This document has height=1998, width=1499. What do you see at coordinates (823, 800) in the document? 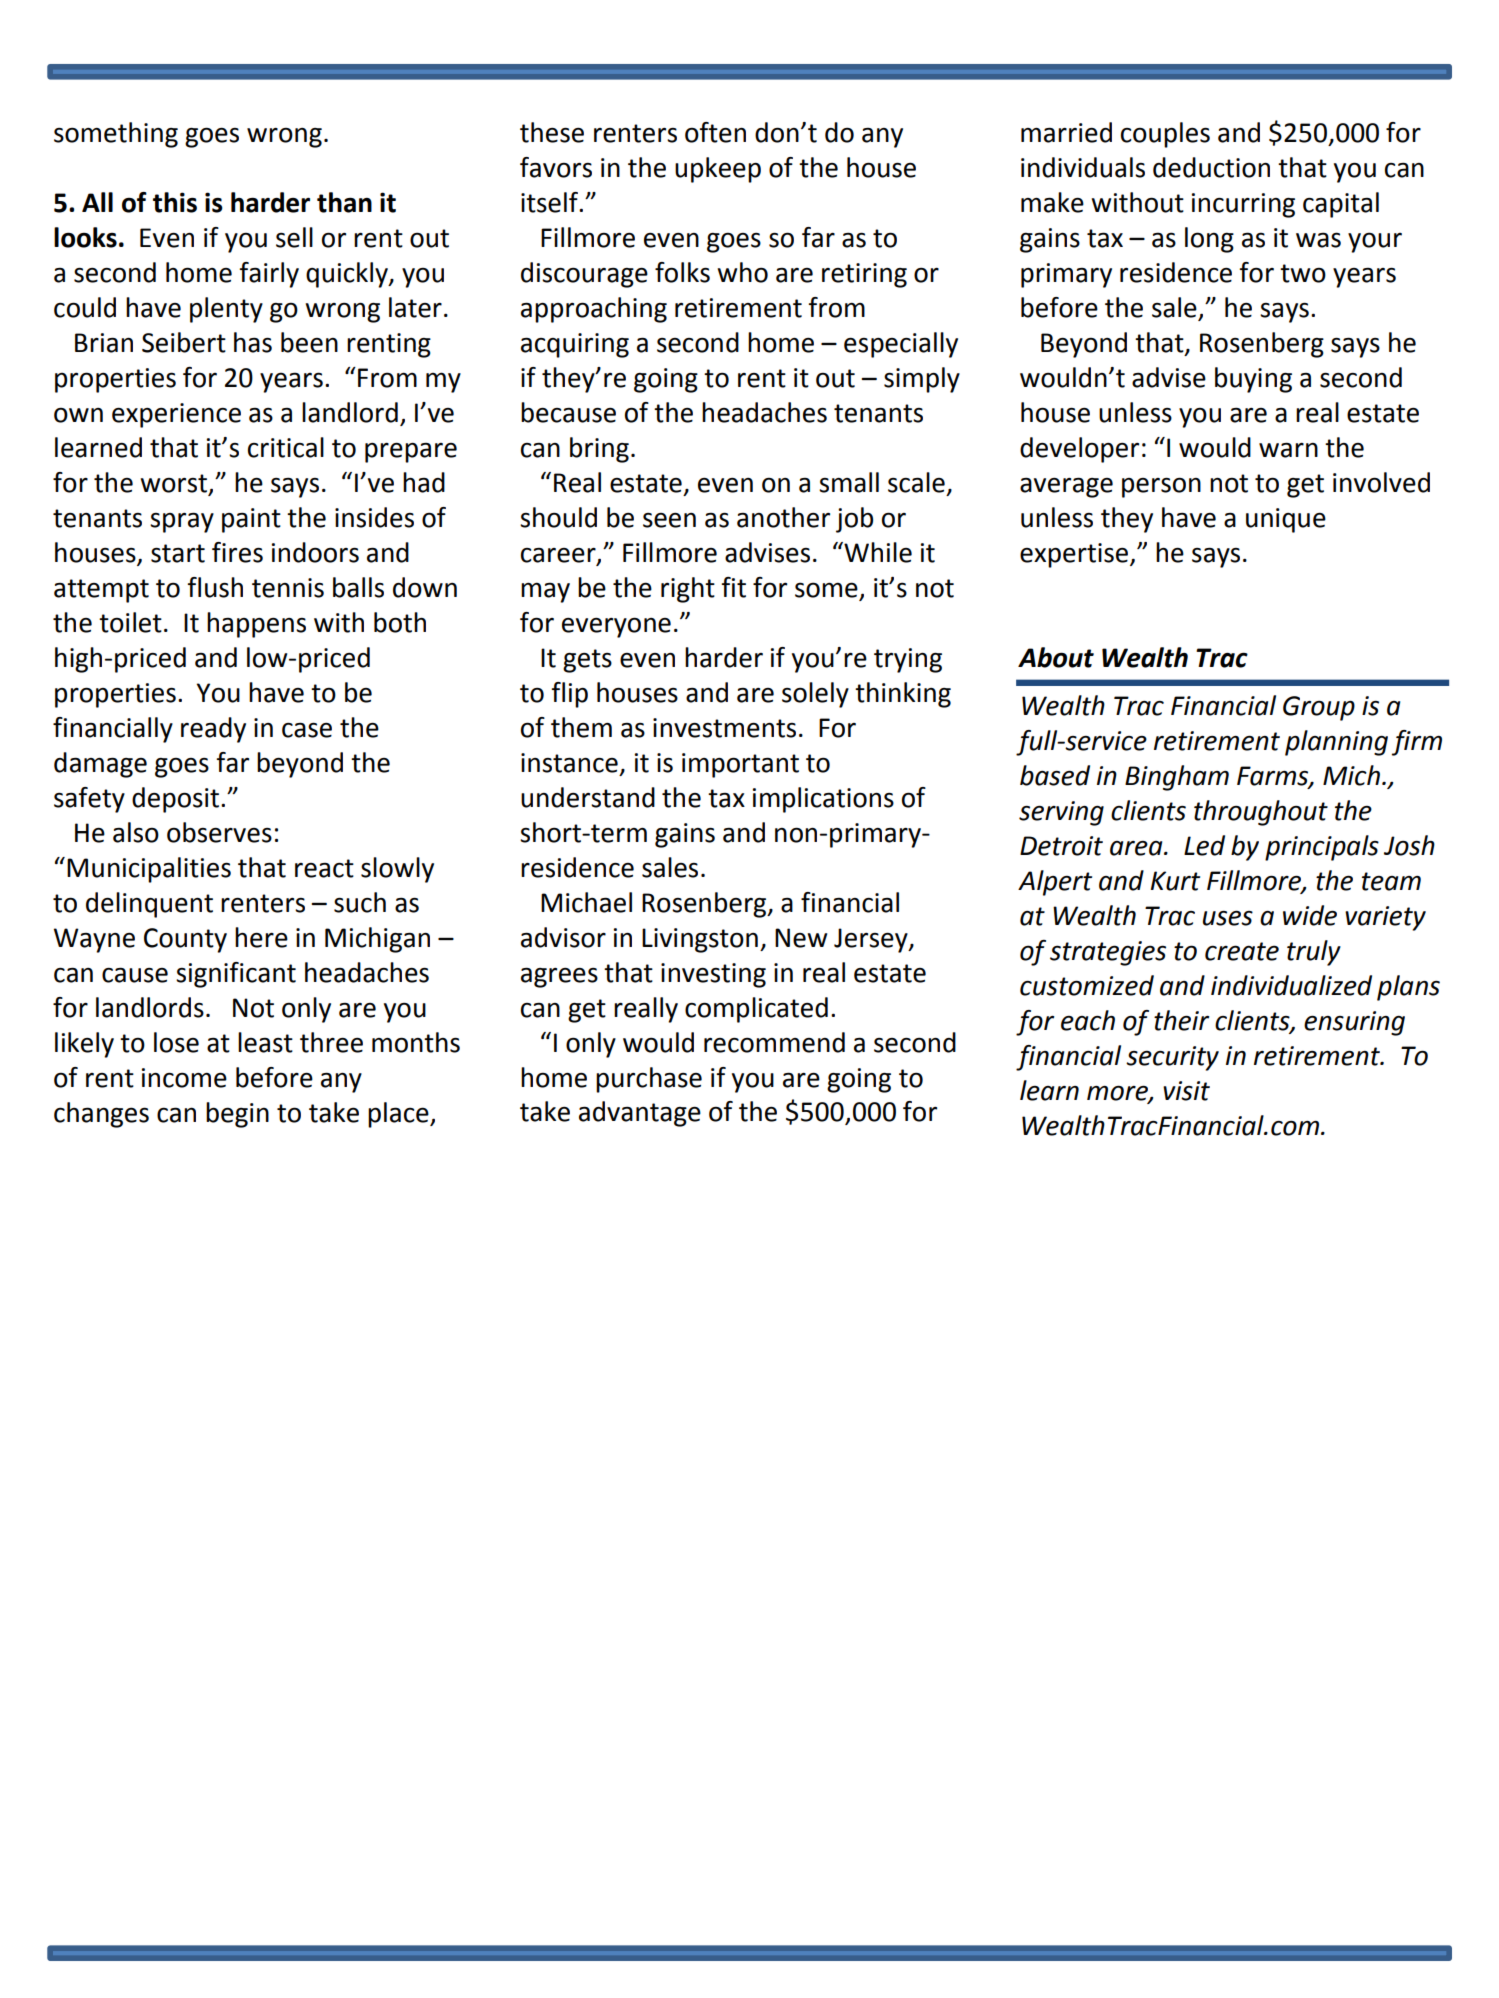
I see `implications` at bounding box center [823, 800].
